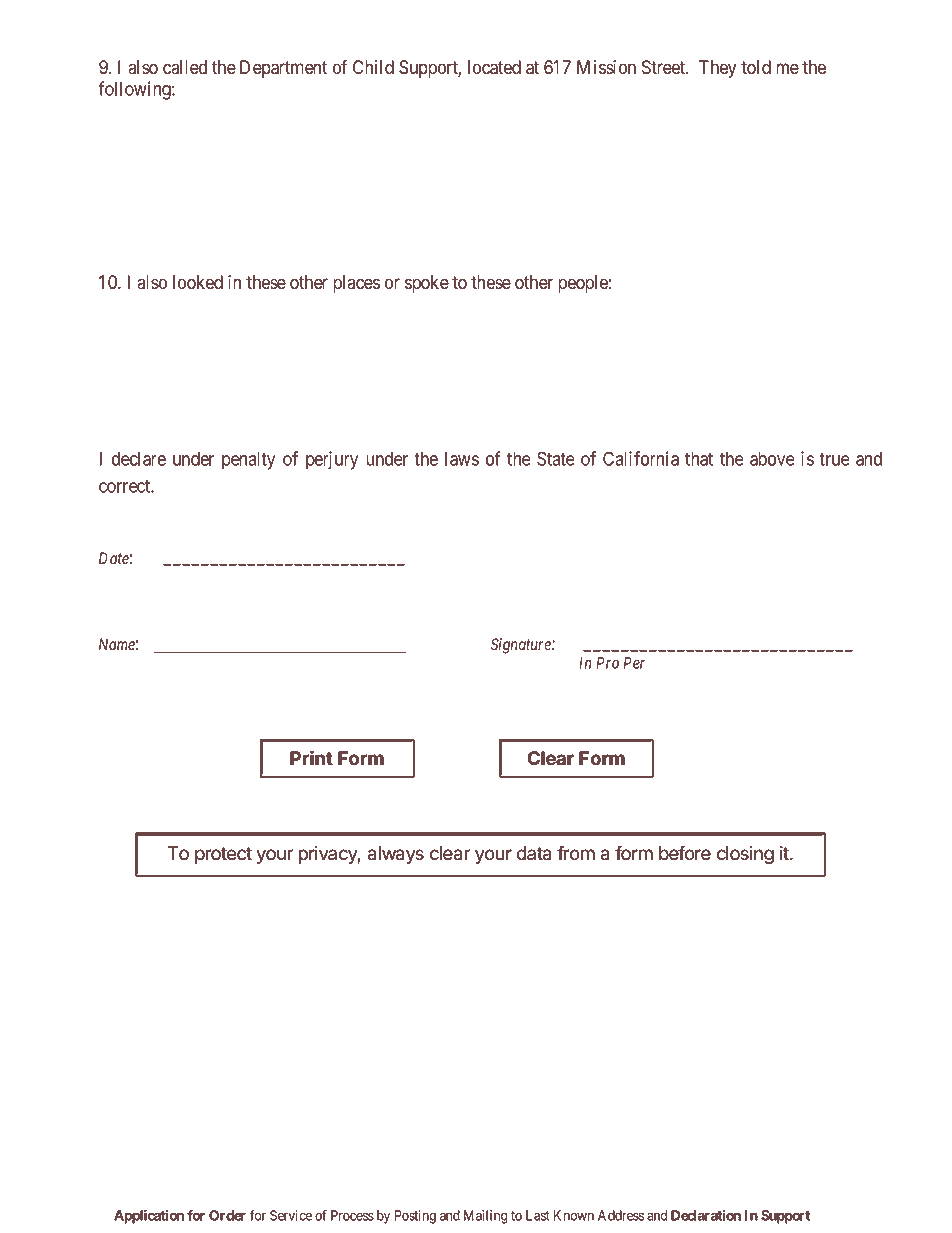  Describe the element at coordinates (699, 459) in the document. I see `that` at that location.
